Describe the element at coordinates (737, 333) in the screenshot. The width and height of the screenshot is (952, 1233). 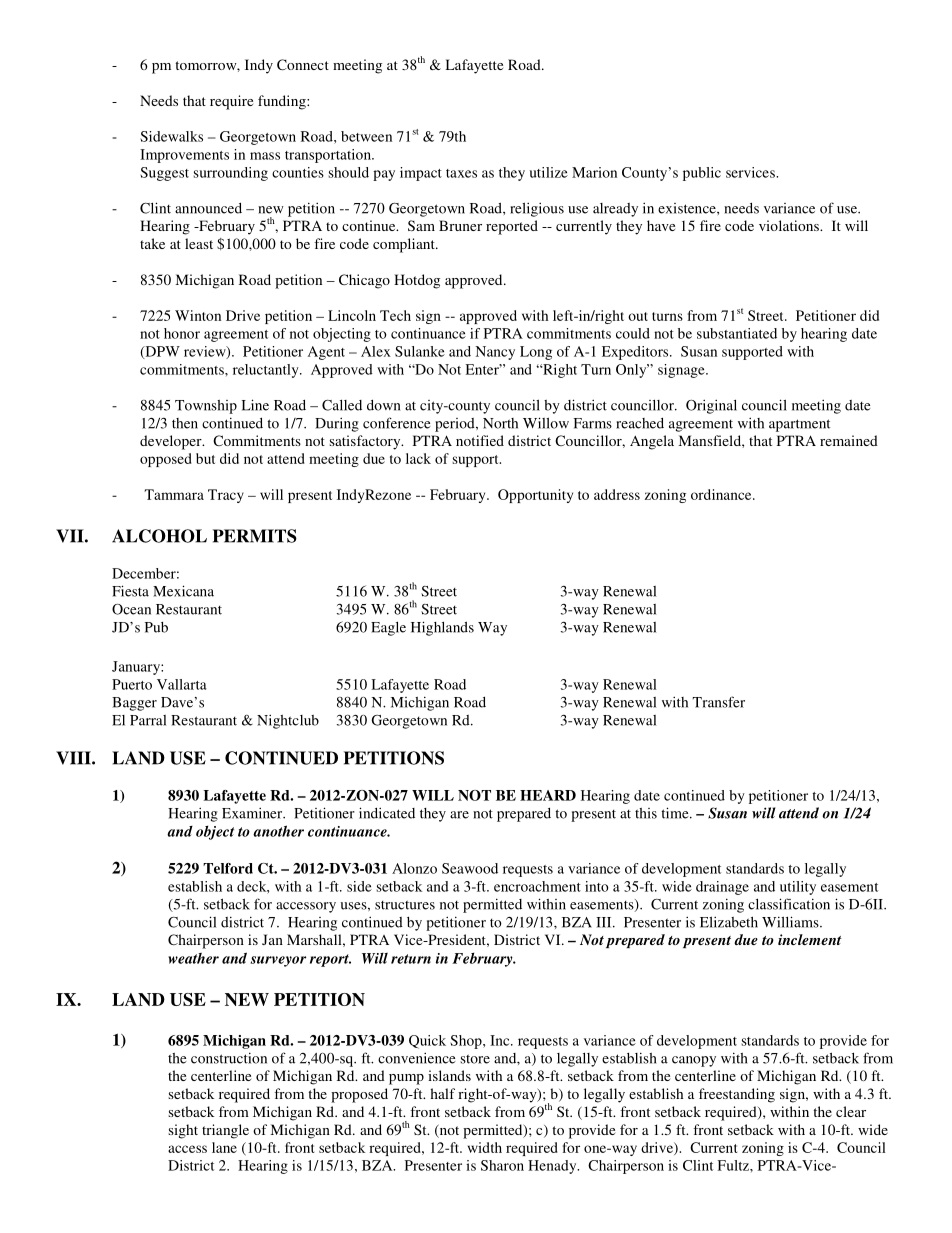
I see `substantiated` at that location.
